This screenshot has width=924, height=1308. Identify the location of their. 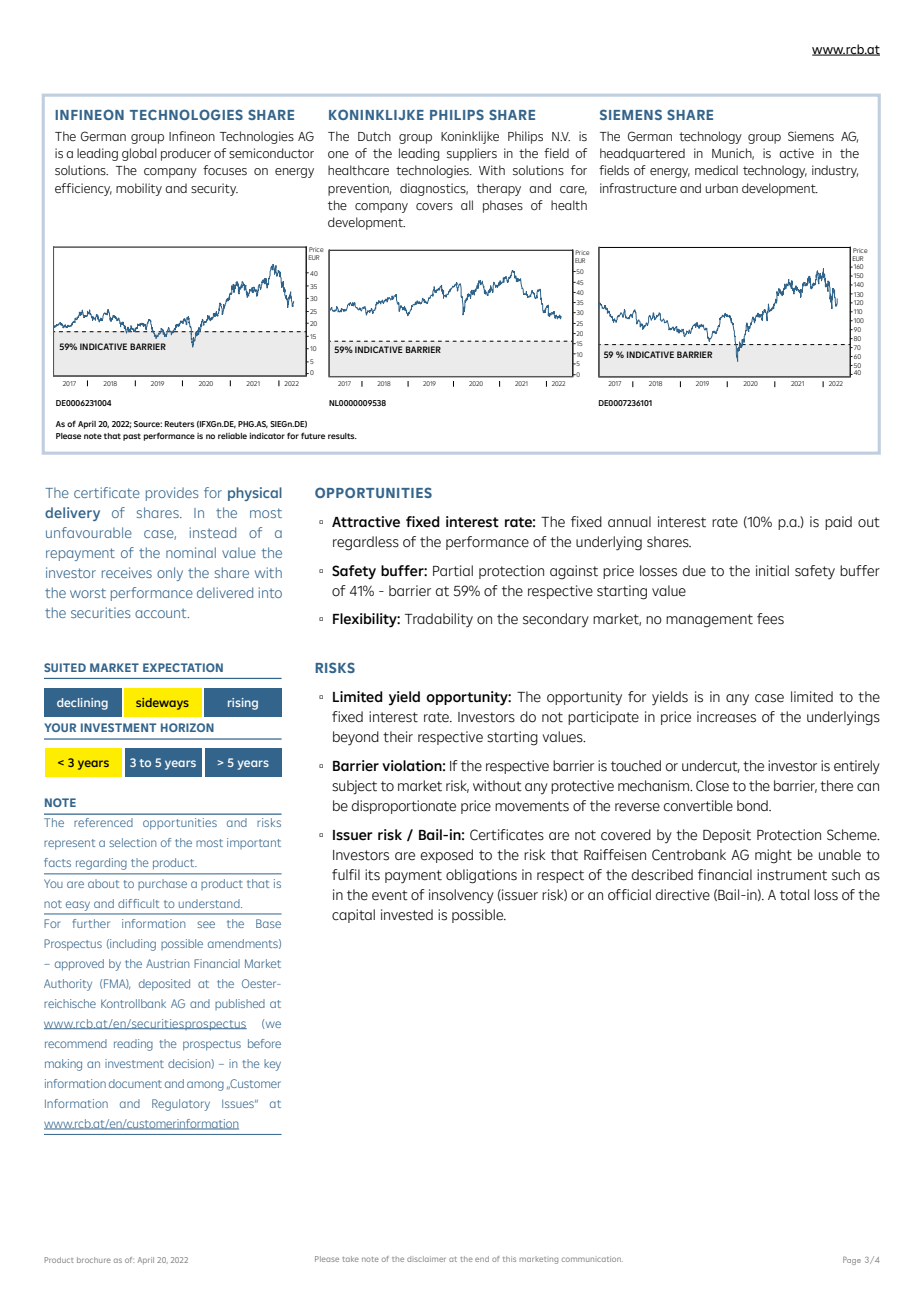
(398, 737).
